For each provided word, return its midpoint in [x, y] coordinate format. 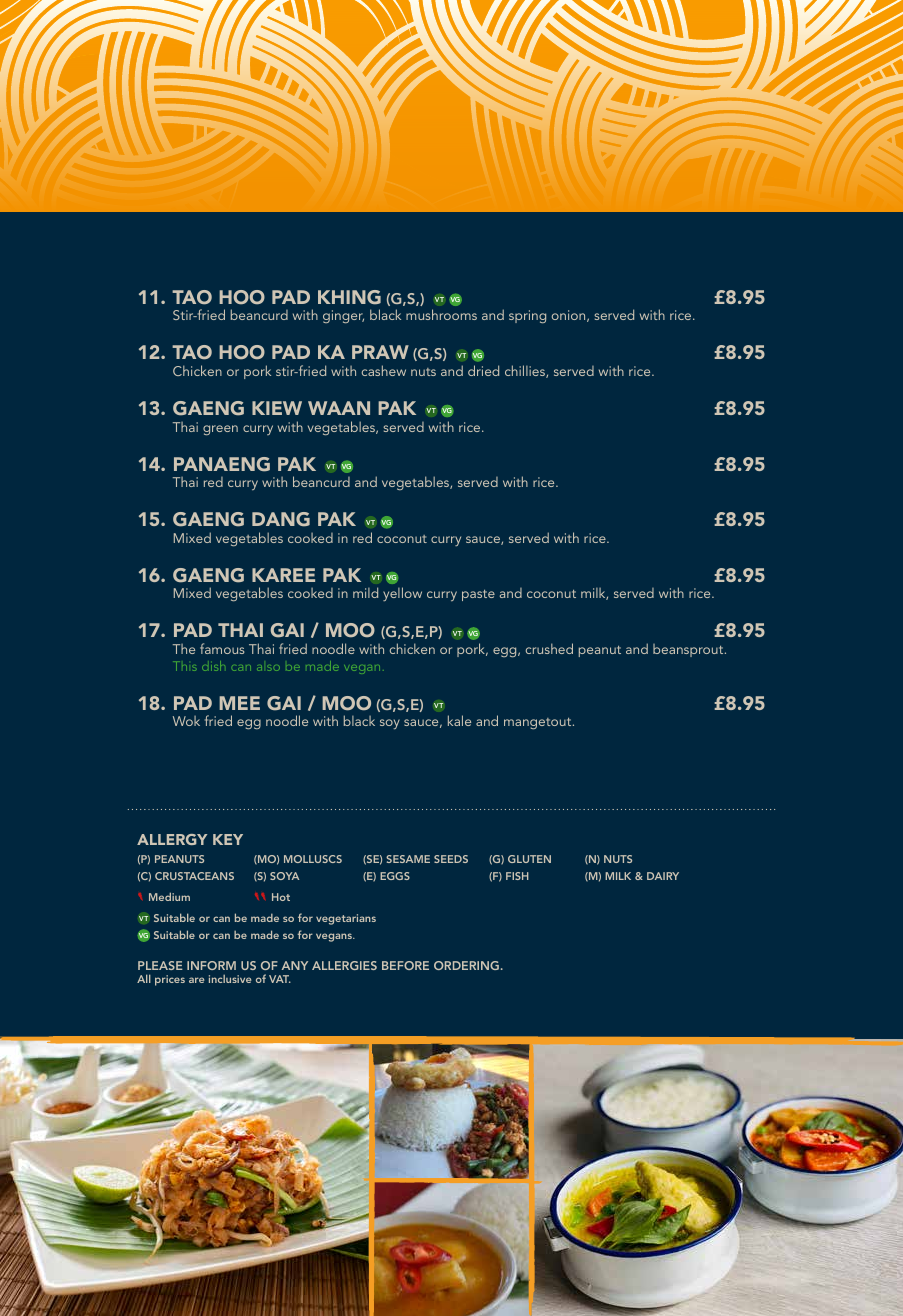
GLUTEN [529, 859]
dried [483, 370]
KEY [228, 839]
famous [222, 648]
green [220, 430]
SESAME [408, 859]
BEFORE [405, 965]
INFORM [211, 965]
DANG [281, 519]
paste [478, 595]
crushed [549, 648]
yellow [402, 594]
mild [365, 592]
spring [527, 316]
